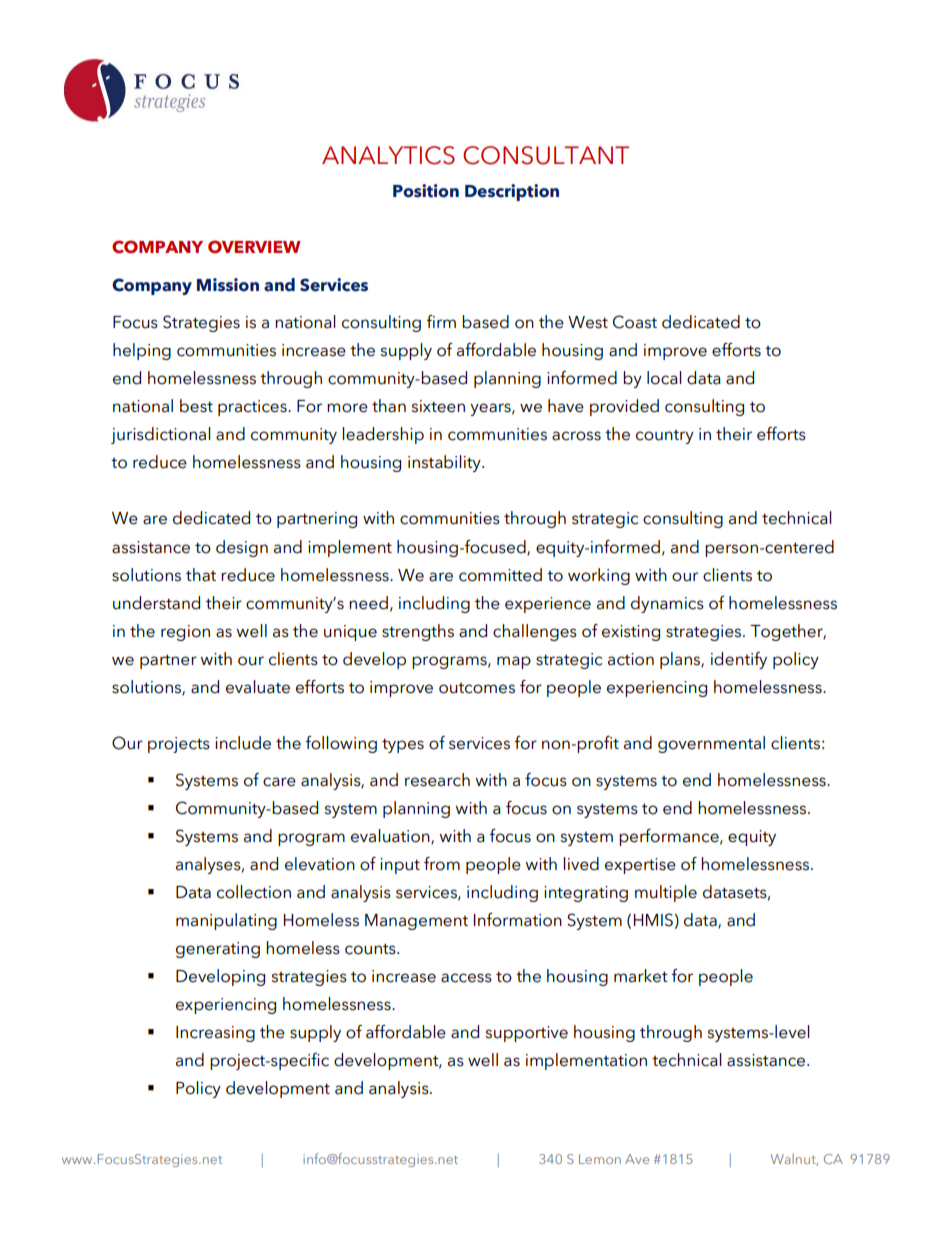 The width and height of the image is (952, 1233). I want to click on that, so click(201, 575).
